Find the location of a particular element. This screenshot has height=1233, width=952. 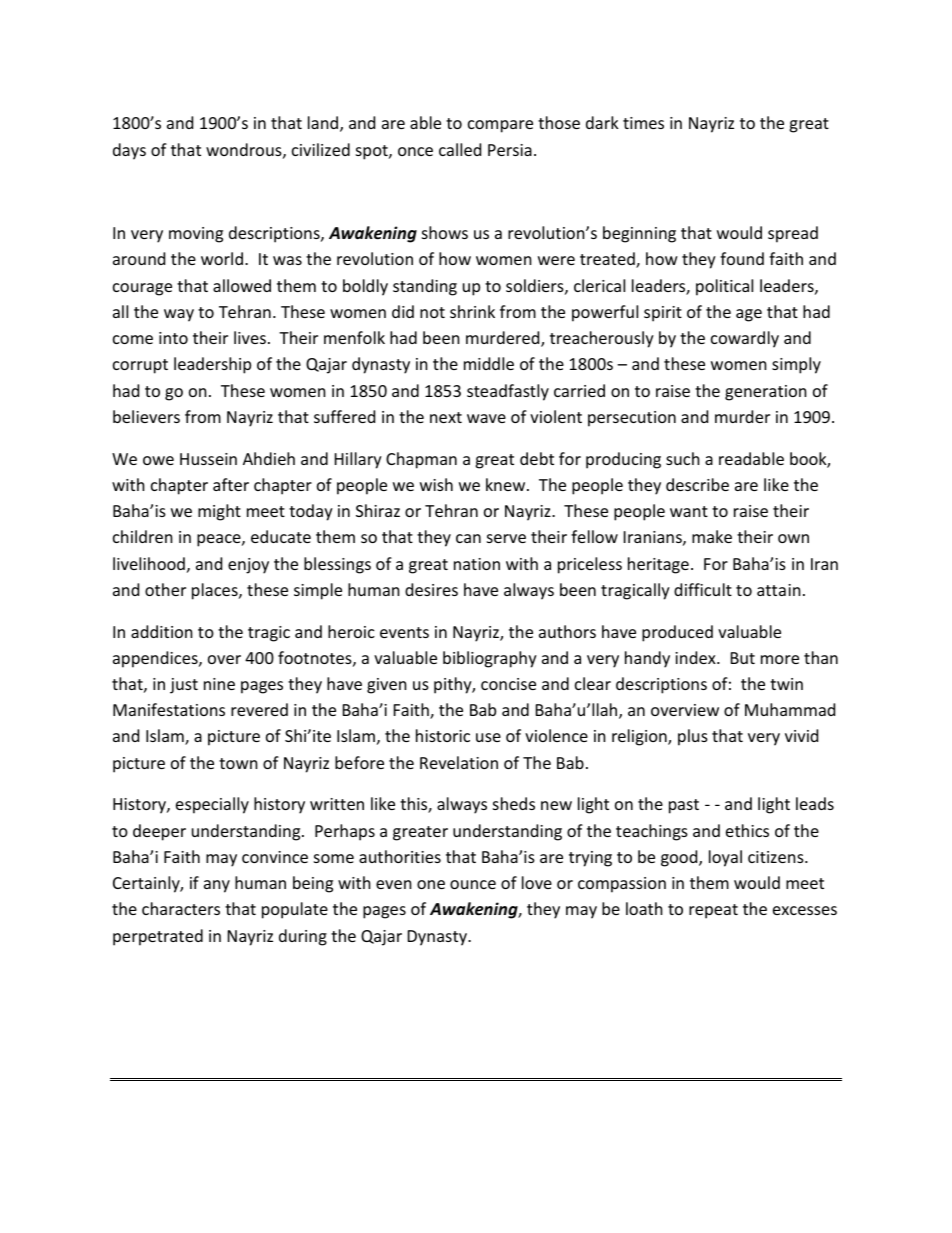

make is located at coordinates (712, 536).
